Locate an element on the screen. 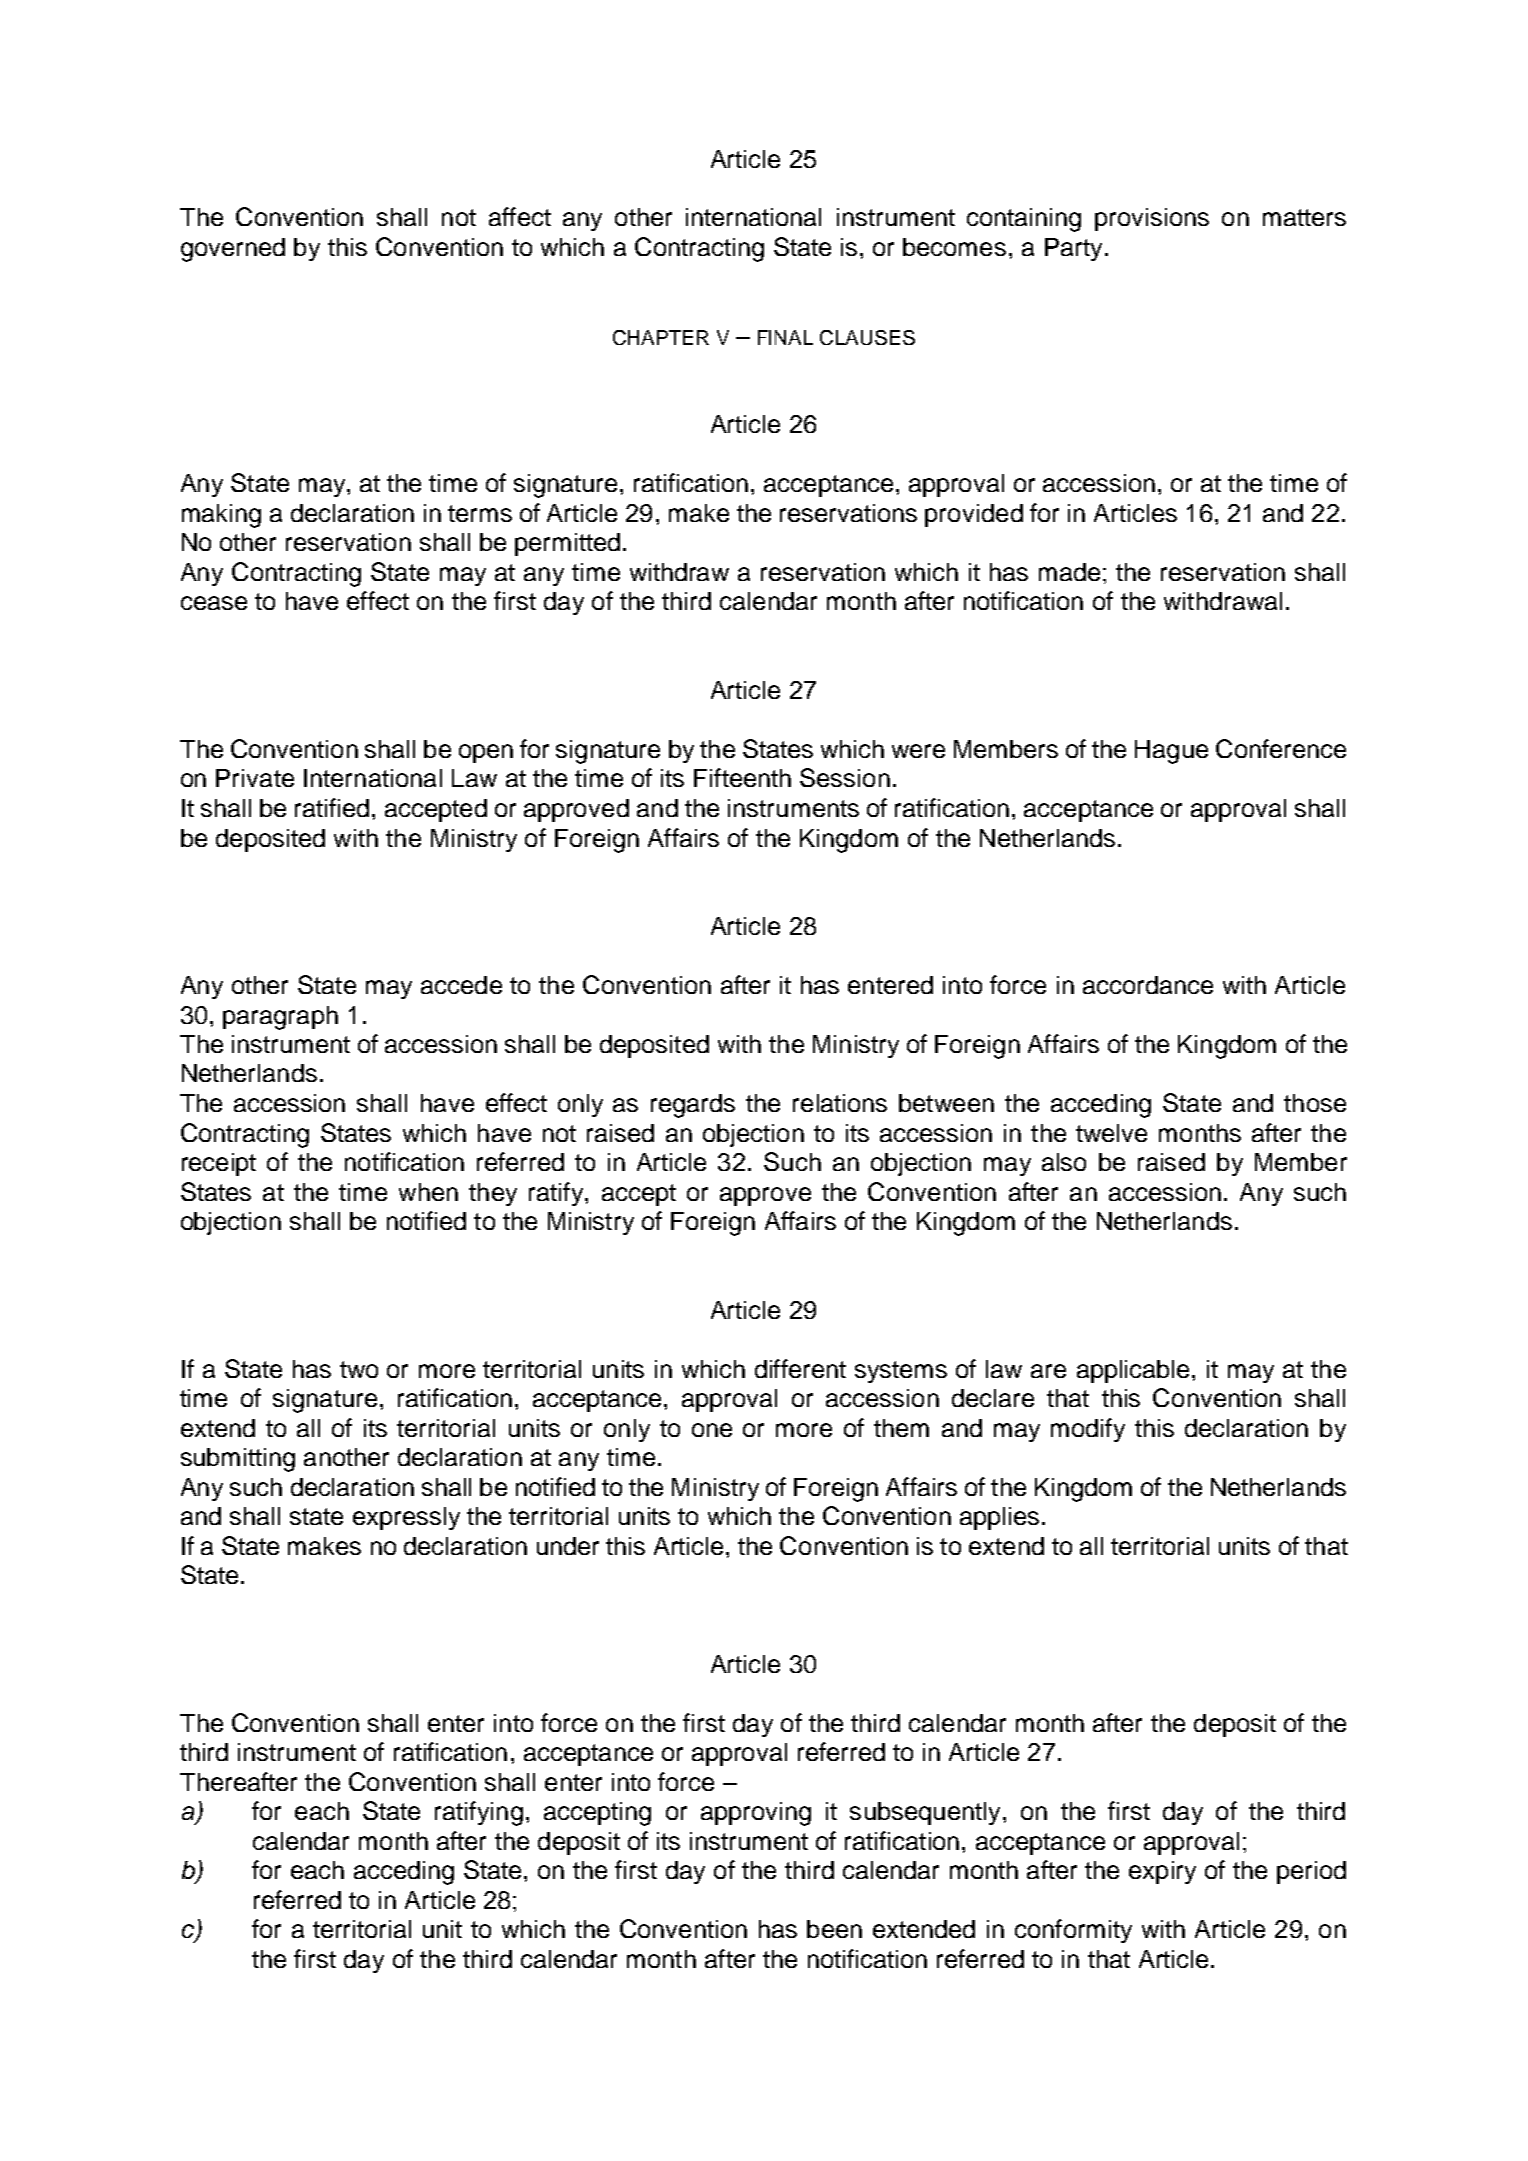  Fifteenth is located at coordinates (742, 777).
